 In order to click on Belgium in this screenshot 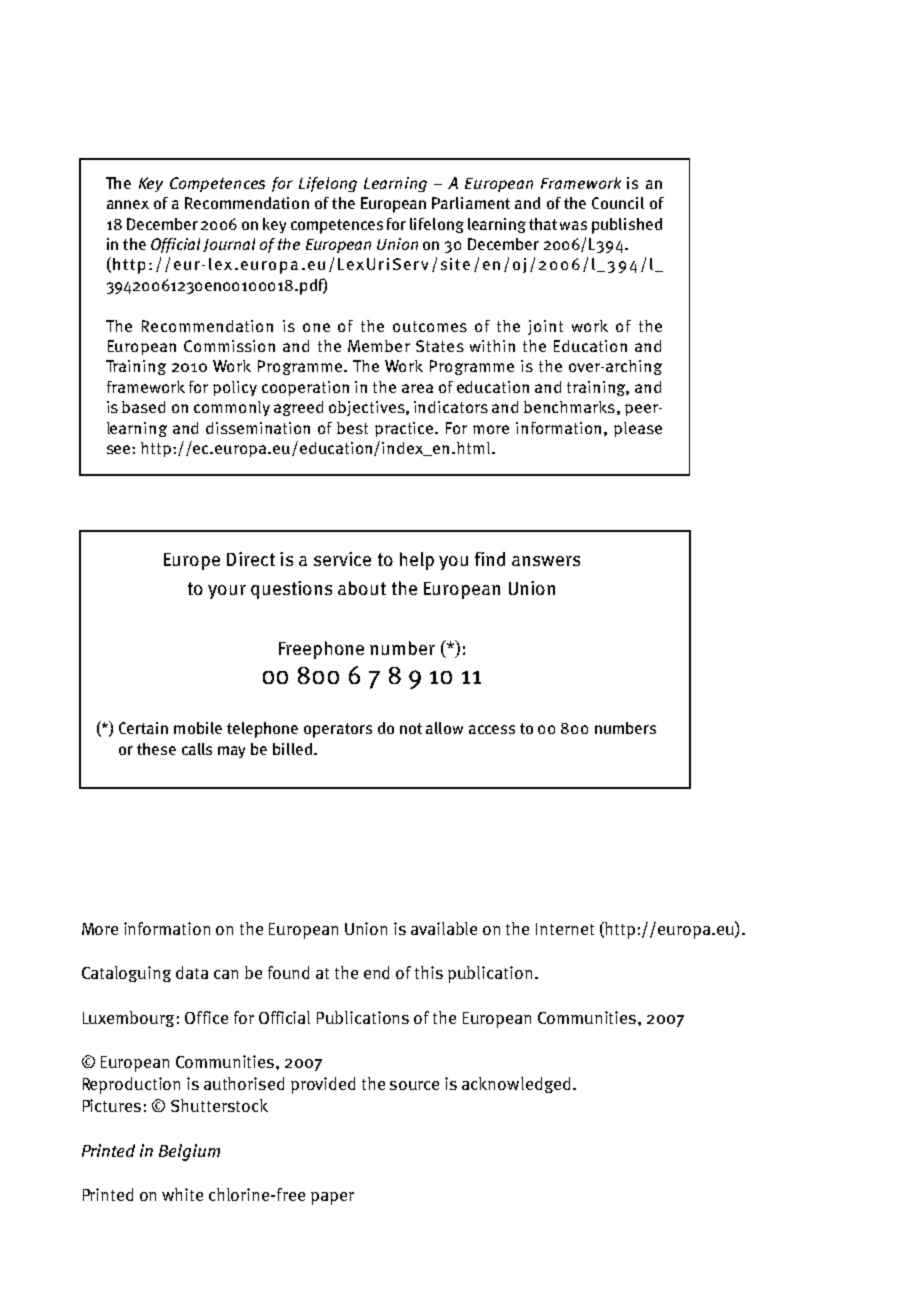, I will do `click(189, 1152)`.
